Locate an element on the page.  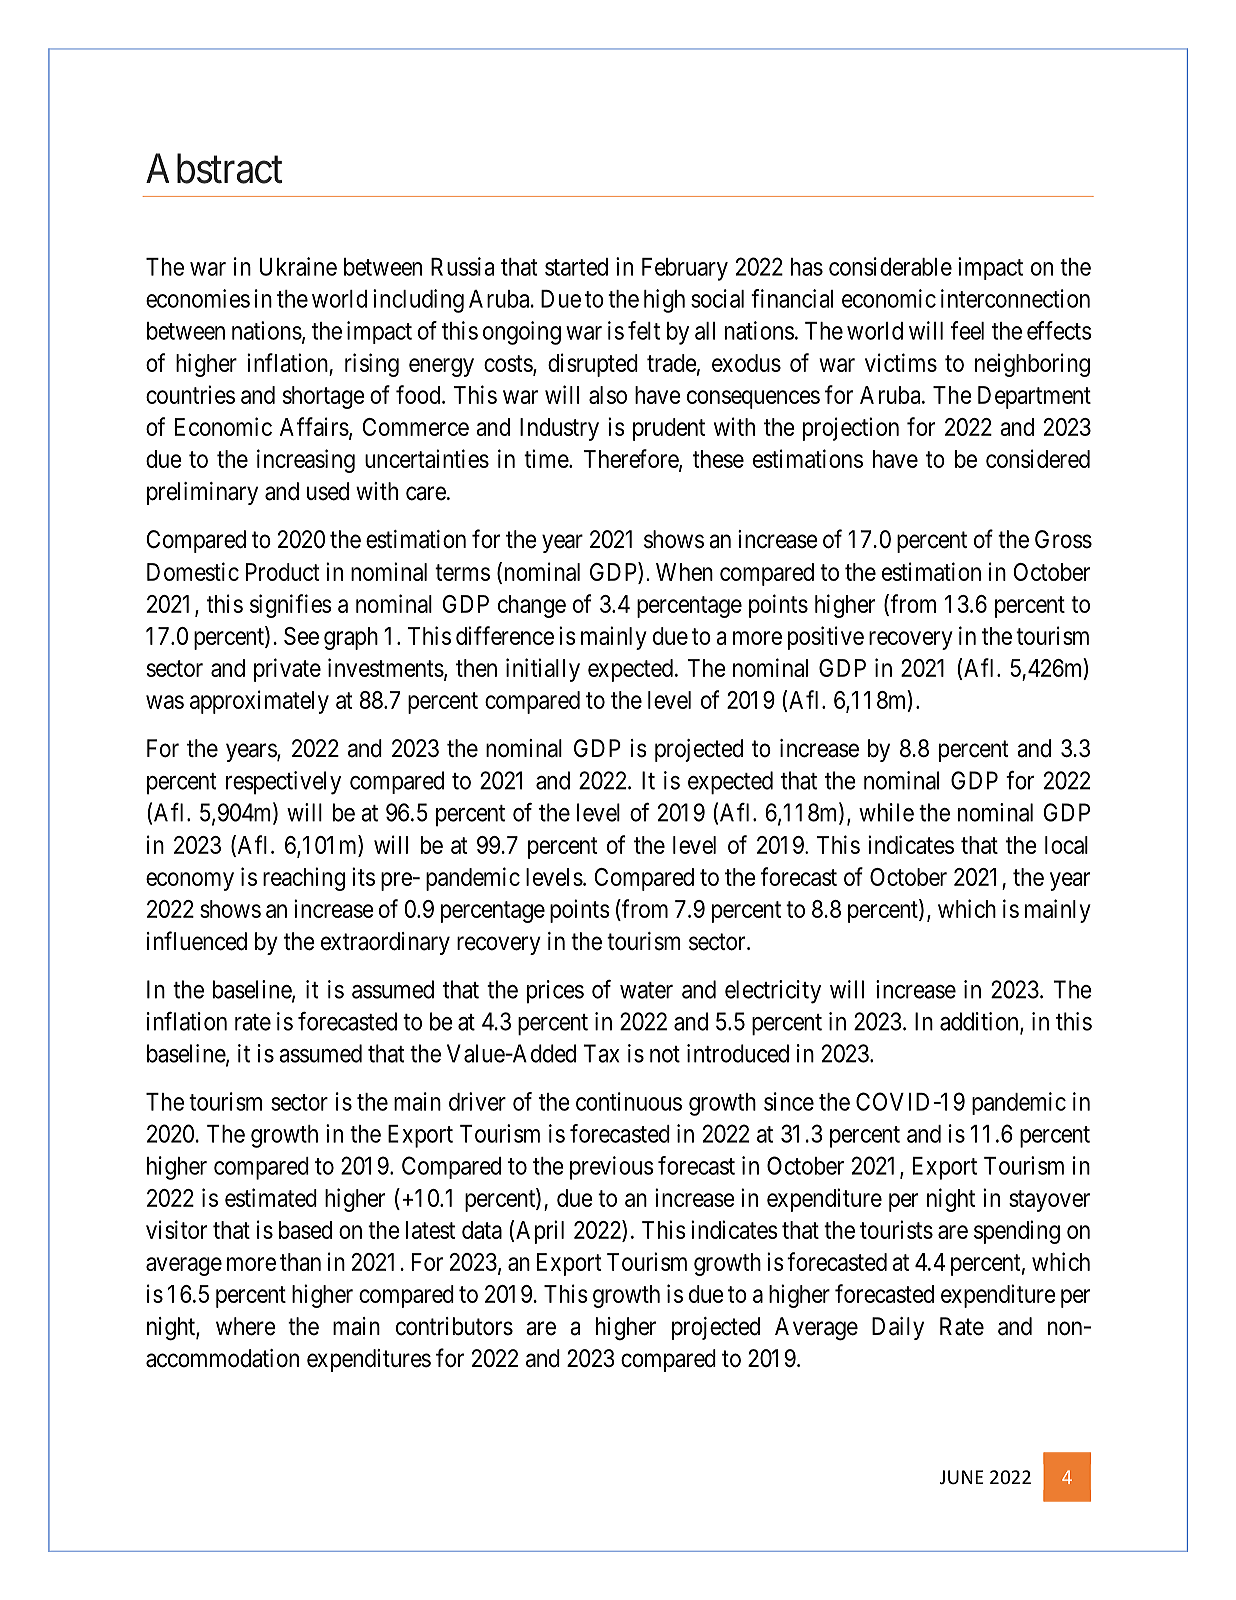
initially is located at coordinates (543, 670).
